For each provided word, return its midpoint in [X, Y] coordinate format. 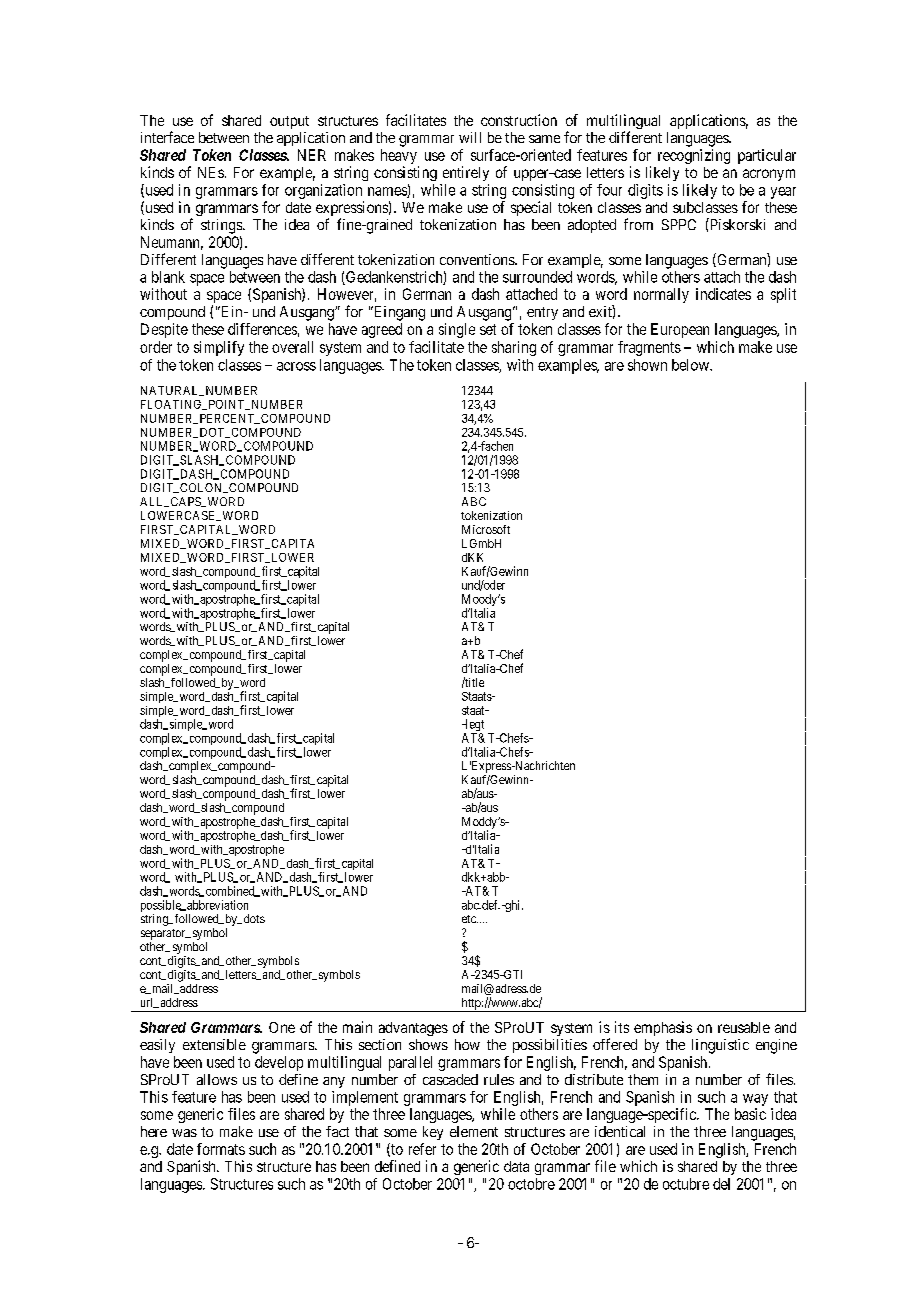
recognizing [694, 156]
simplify [219, 348]
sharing [514, 348]
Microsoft [486, 529]
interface [167, 137]
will [470, 137]
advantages [413, 1029]
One [282, 1027]
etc [470, 919]
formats [221, 1149]
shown [647, 365]
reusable [744, 1027]
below [691, 365]
